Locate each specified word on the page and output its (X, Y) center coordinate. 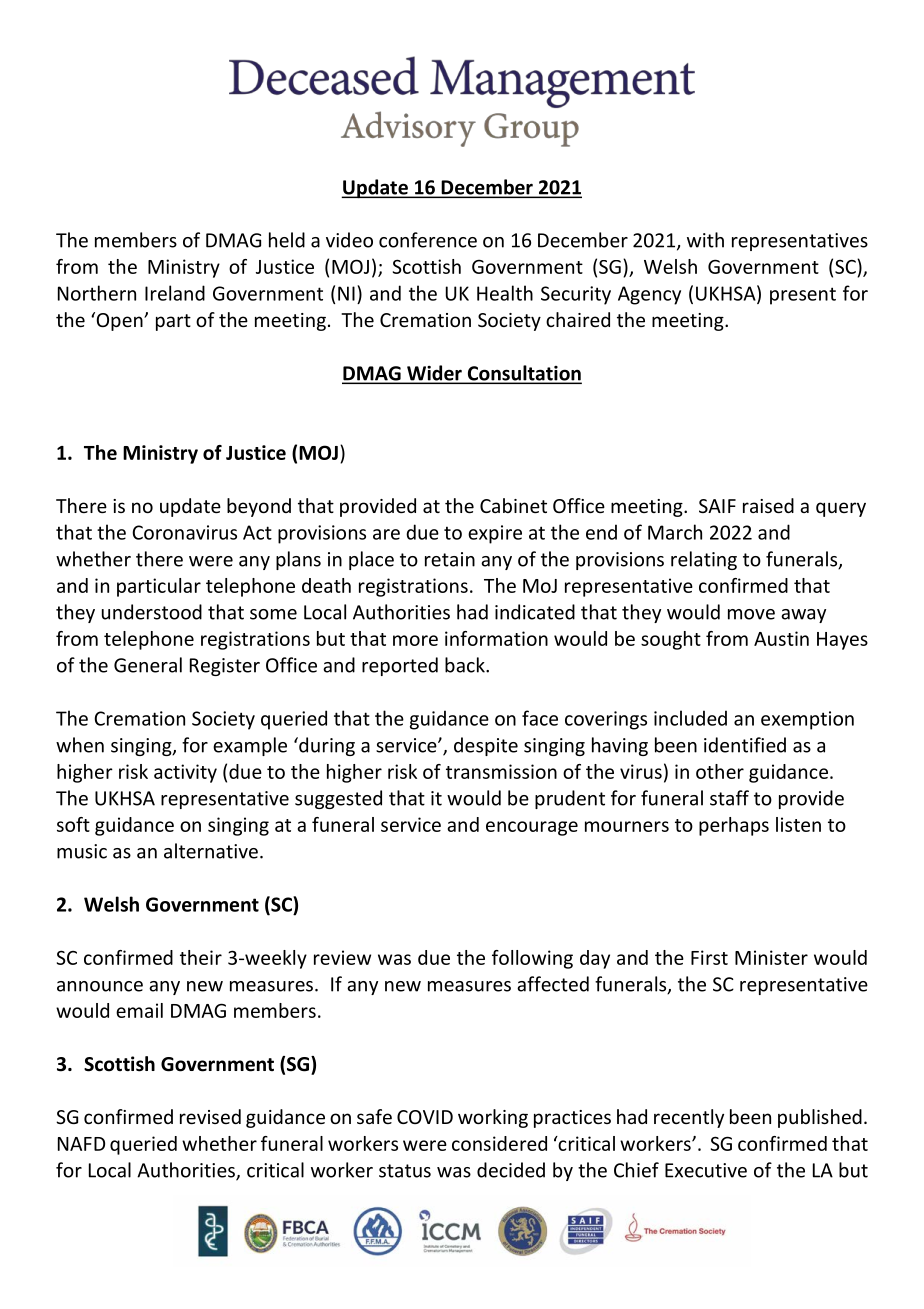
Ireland (175, 293)
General (148, 665)
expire (495, 534)
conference (428, 240)
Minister (771, 957)
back (466, 665)
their (201, 957)
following (532, 959)
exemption (807, 720)
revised (210, 1116)
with (705, 240)
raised (768, 505)
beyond (259, 507)
